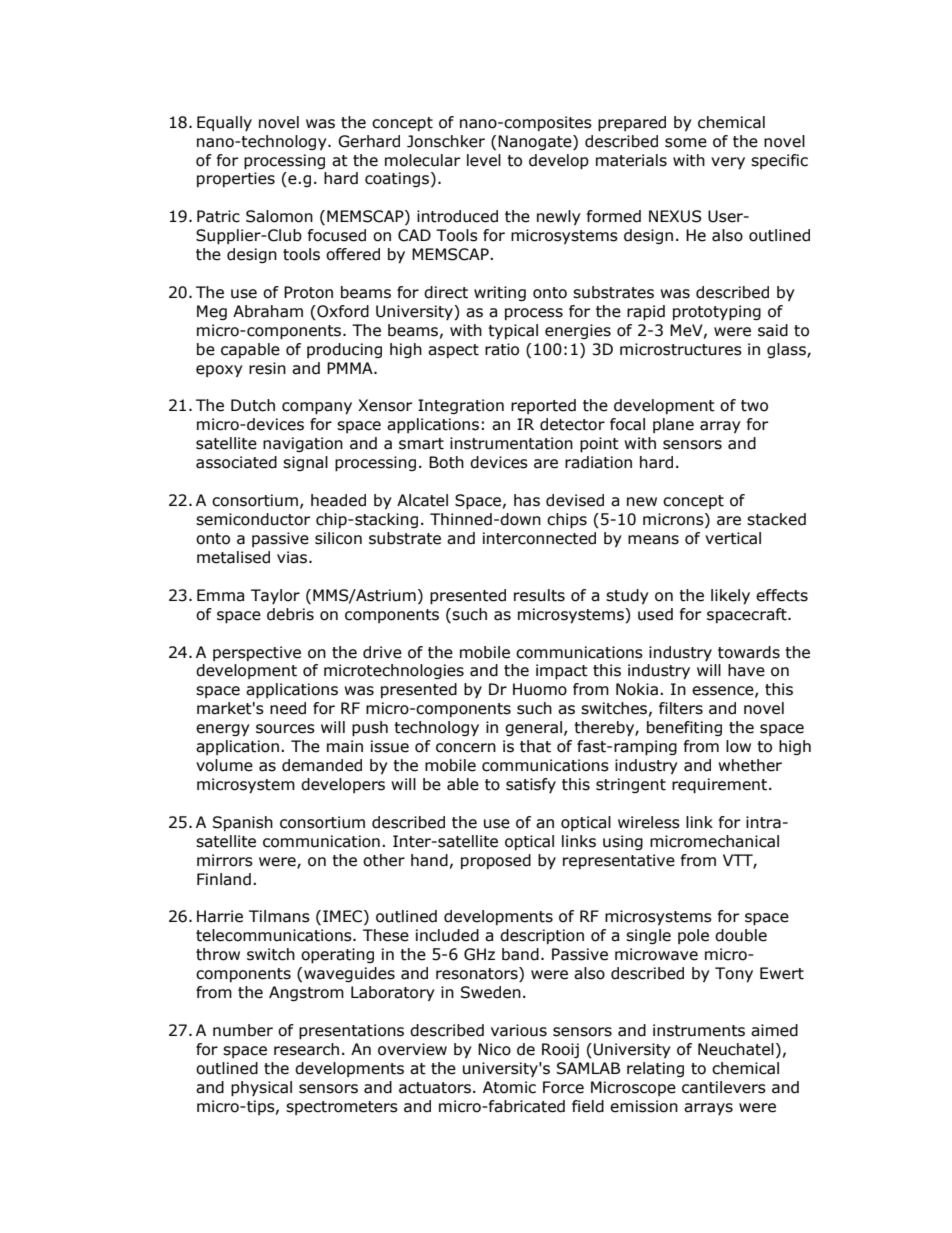 The width and height of the page is (952, 1233). What do you see at coordinates (509, 1087) in the page?
I see `Atomic` at bounding box center [509, 1087].
